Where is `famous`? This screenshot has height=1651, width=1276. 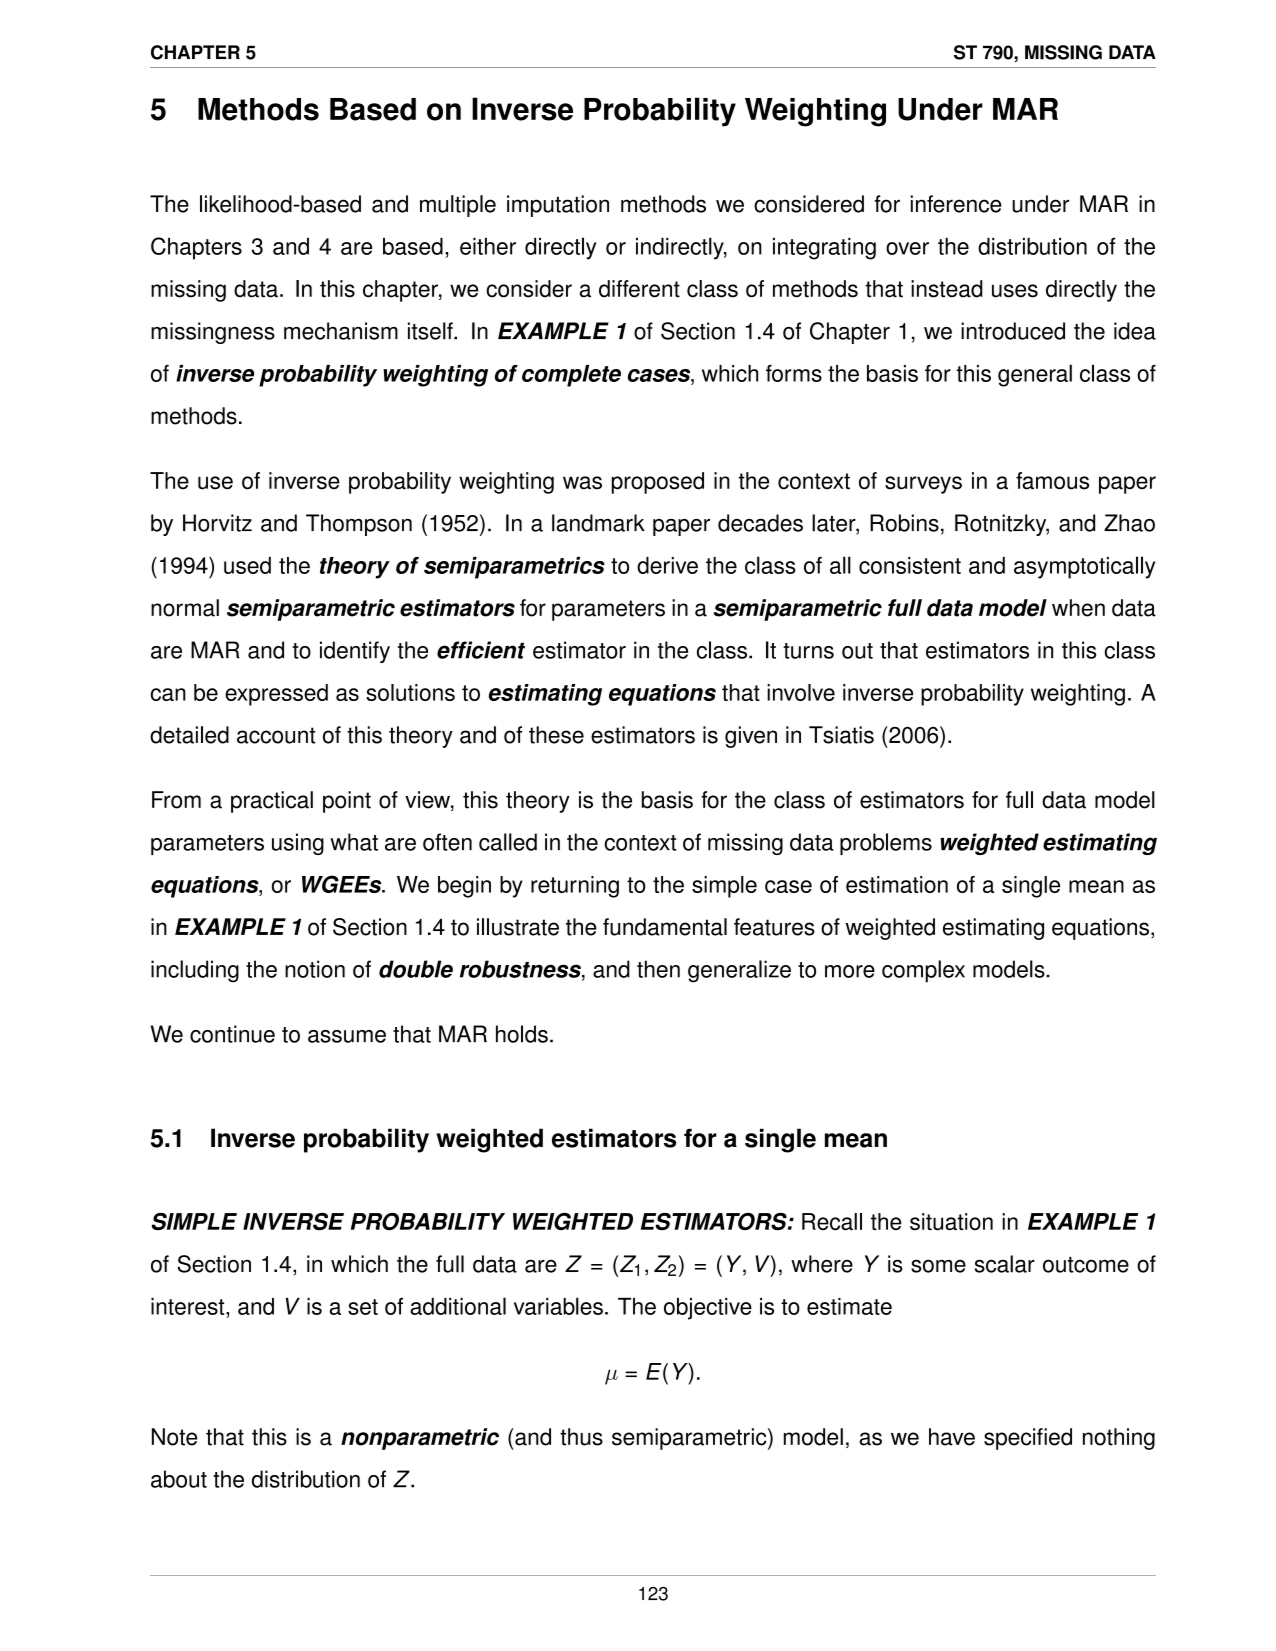 famous is located at coordinates (1052, 481).
